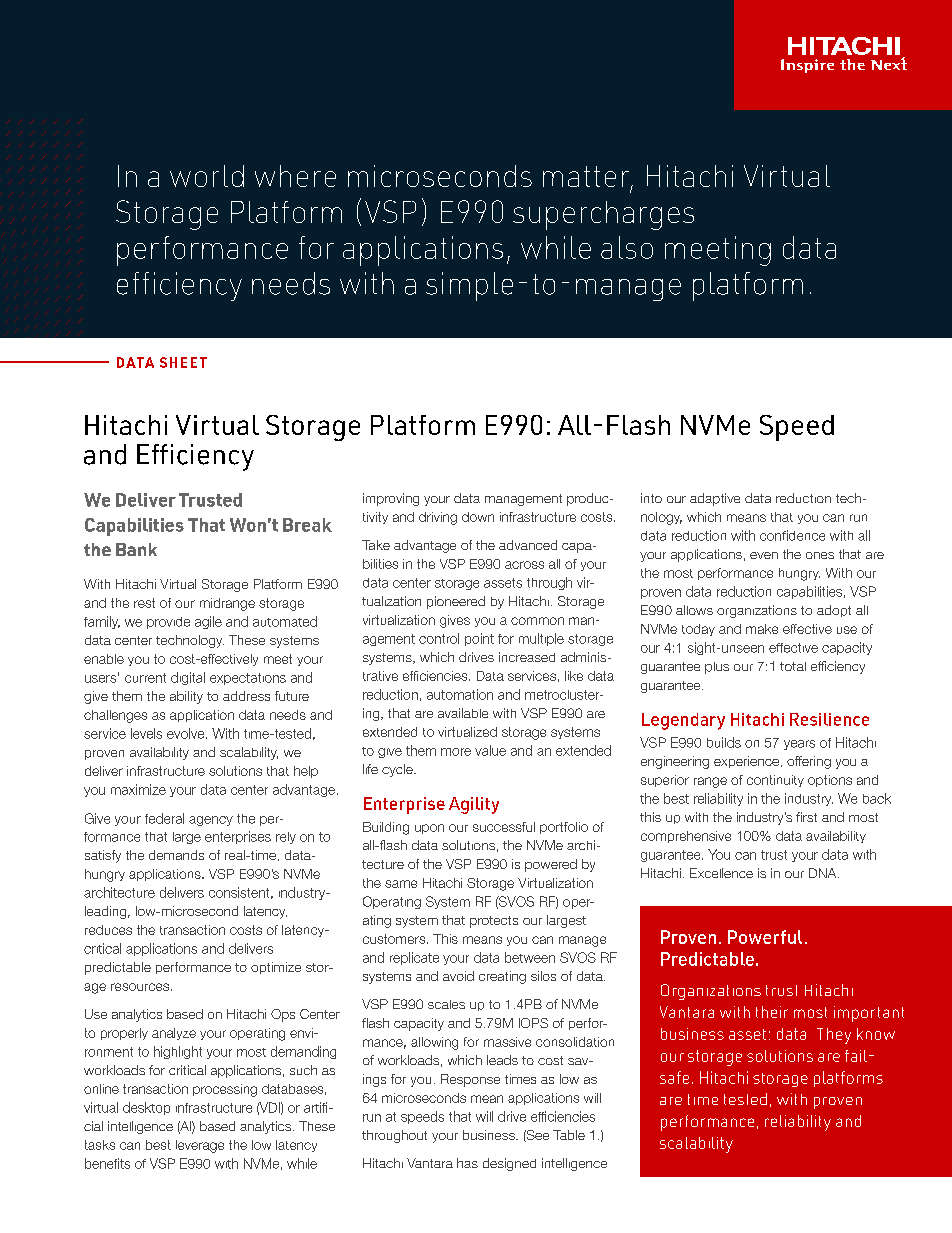 Image resolution: width=952 pixels, height=1233 pixels. Describe the element at coordinates (793, 666) in the screenshot. I see `total` at that location.
